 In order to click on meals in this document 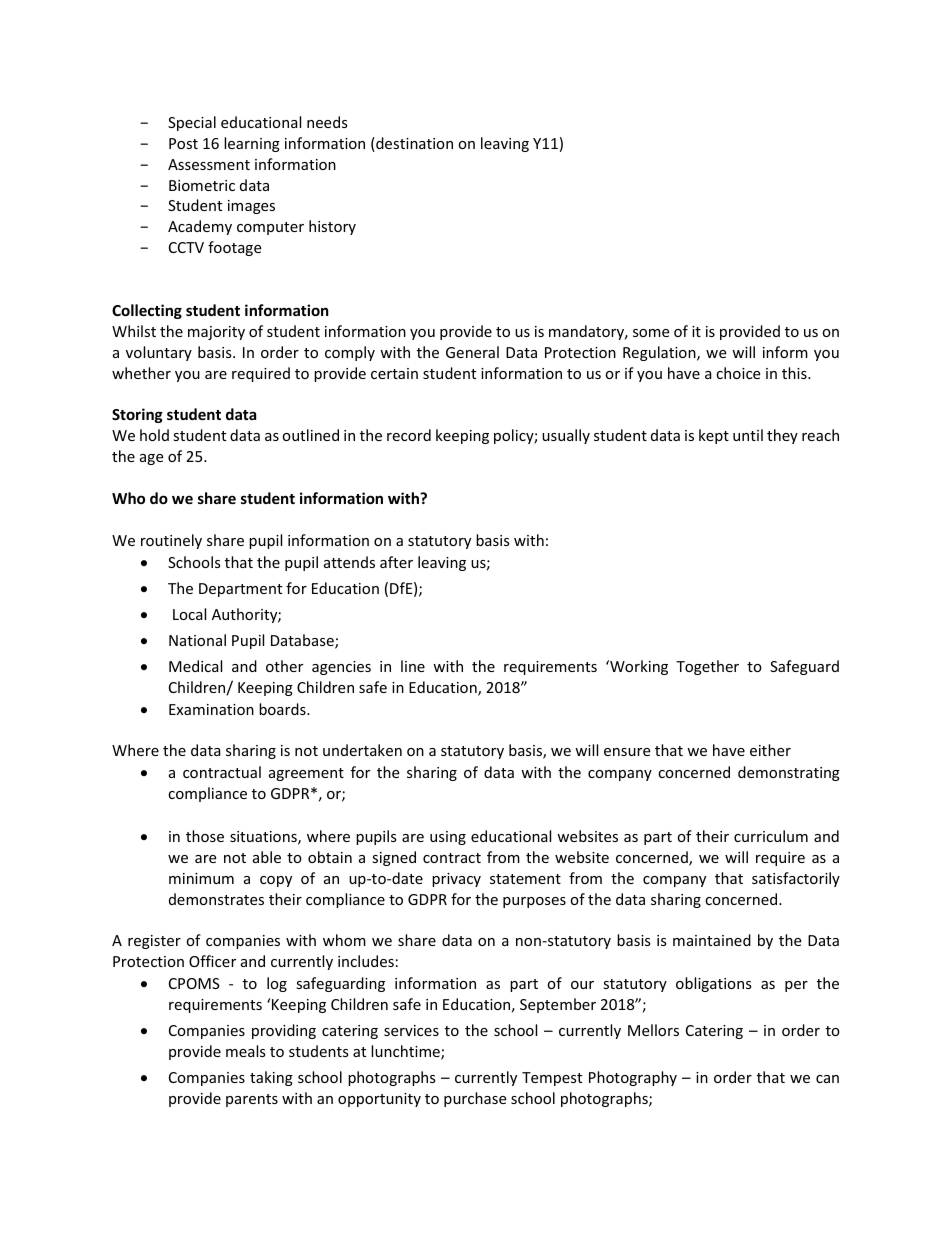, I will do `click(246, 1051)`.
